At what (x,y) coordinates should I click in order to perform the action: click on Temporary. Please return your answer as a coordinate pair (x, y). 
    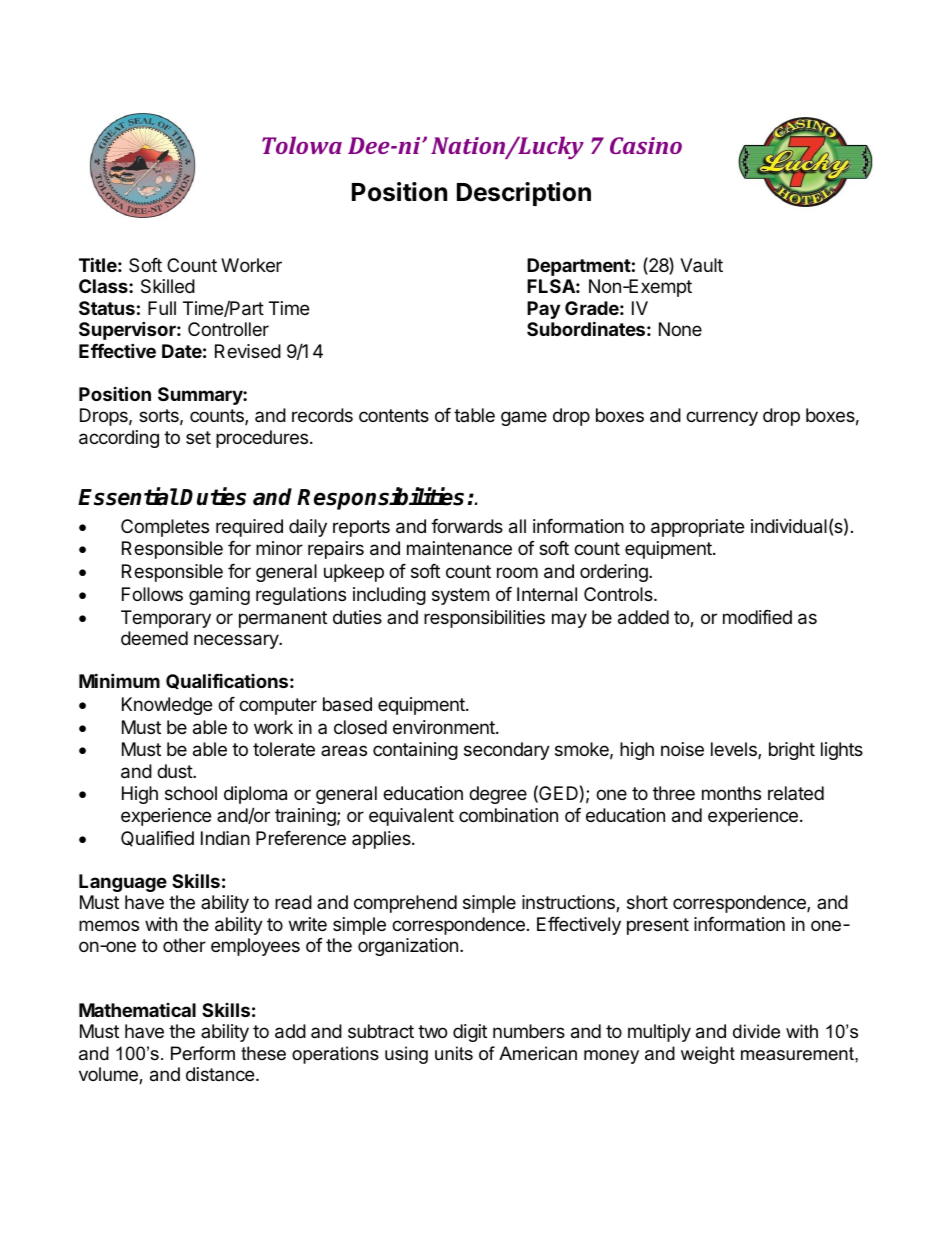
    Looking at the image, I should click on (166, 619).
